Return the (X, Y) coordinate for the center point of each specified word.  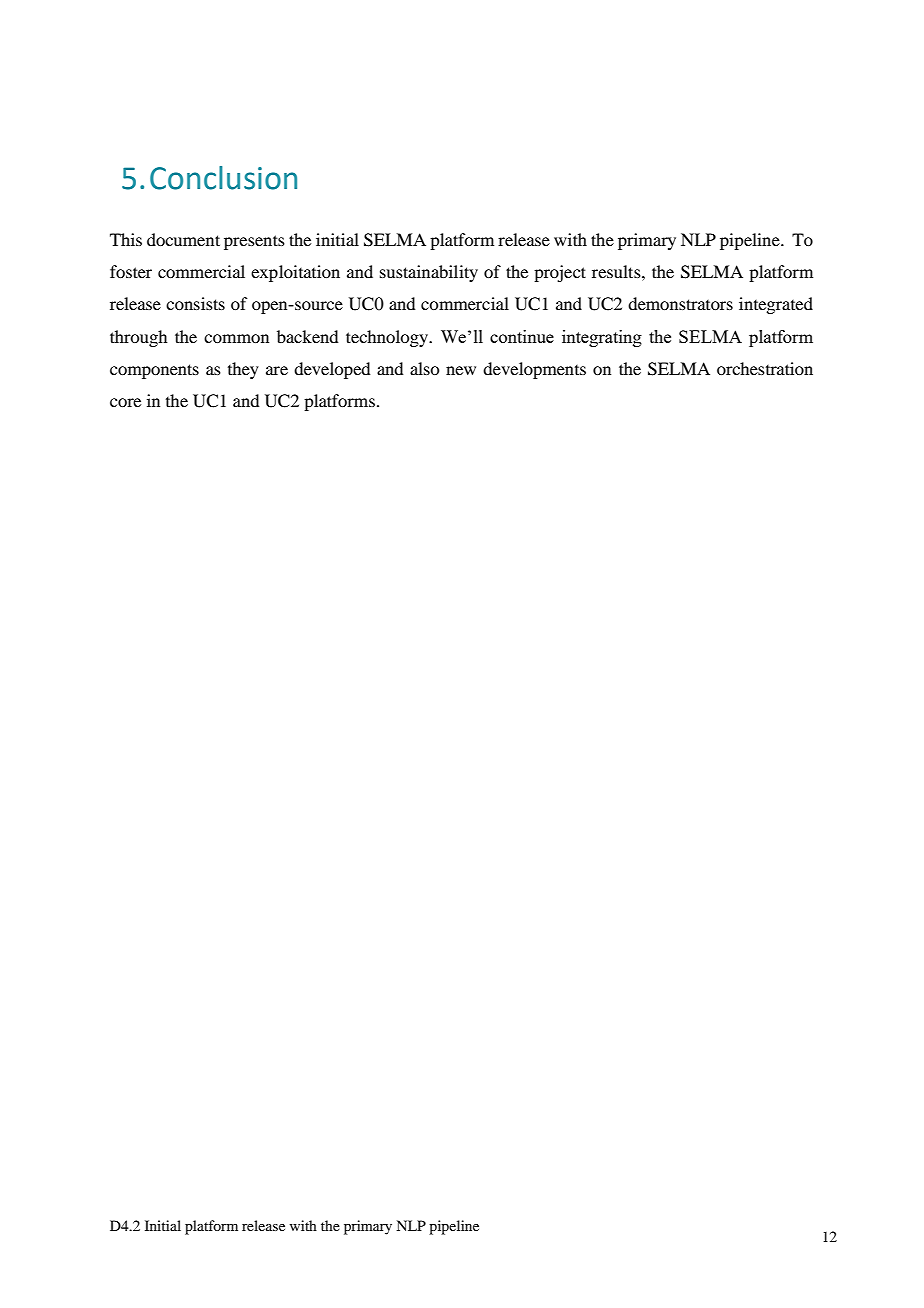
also (424, 368)
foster (131, 271)
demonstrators (680, 303)
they (243, 370)
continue (522, 336)
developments (534, 370)
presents (254, 242)
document (183, 239)
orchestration (765, 368)
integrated (776, 305)
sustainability (429, 273)
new (461, 370)
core (125, 402)
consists (195, 303)
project (560, 273)
